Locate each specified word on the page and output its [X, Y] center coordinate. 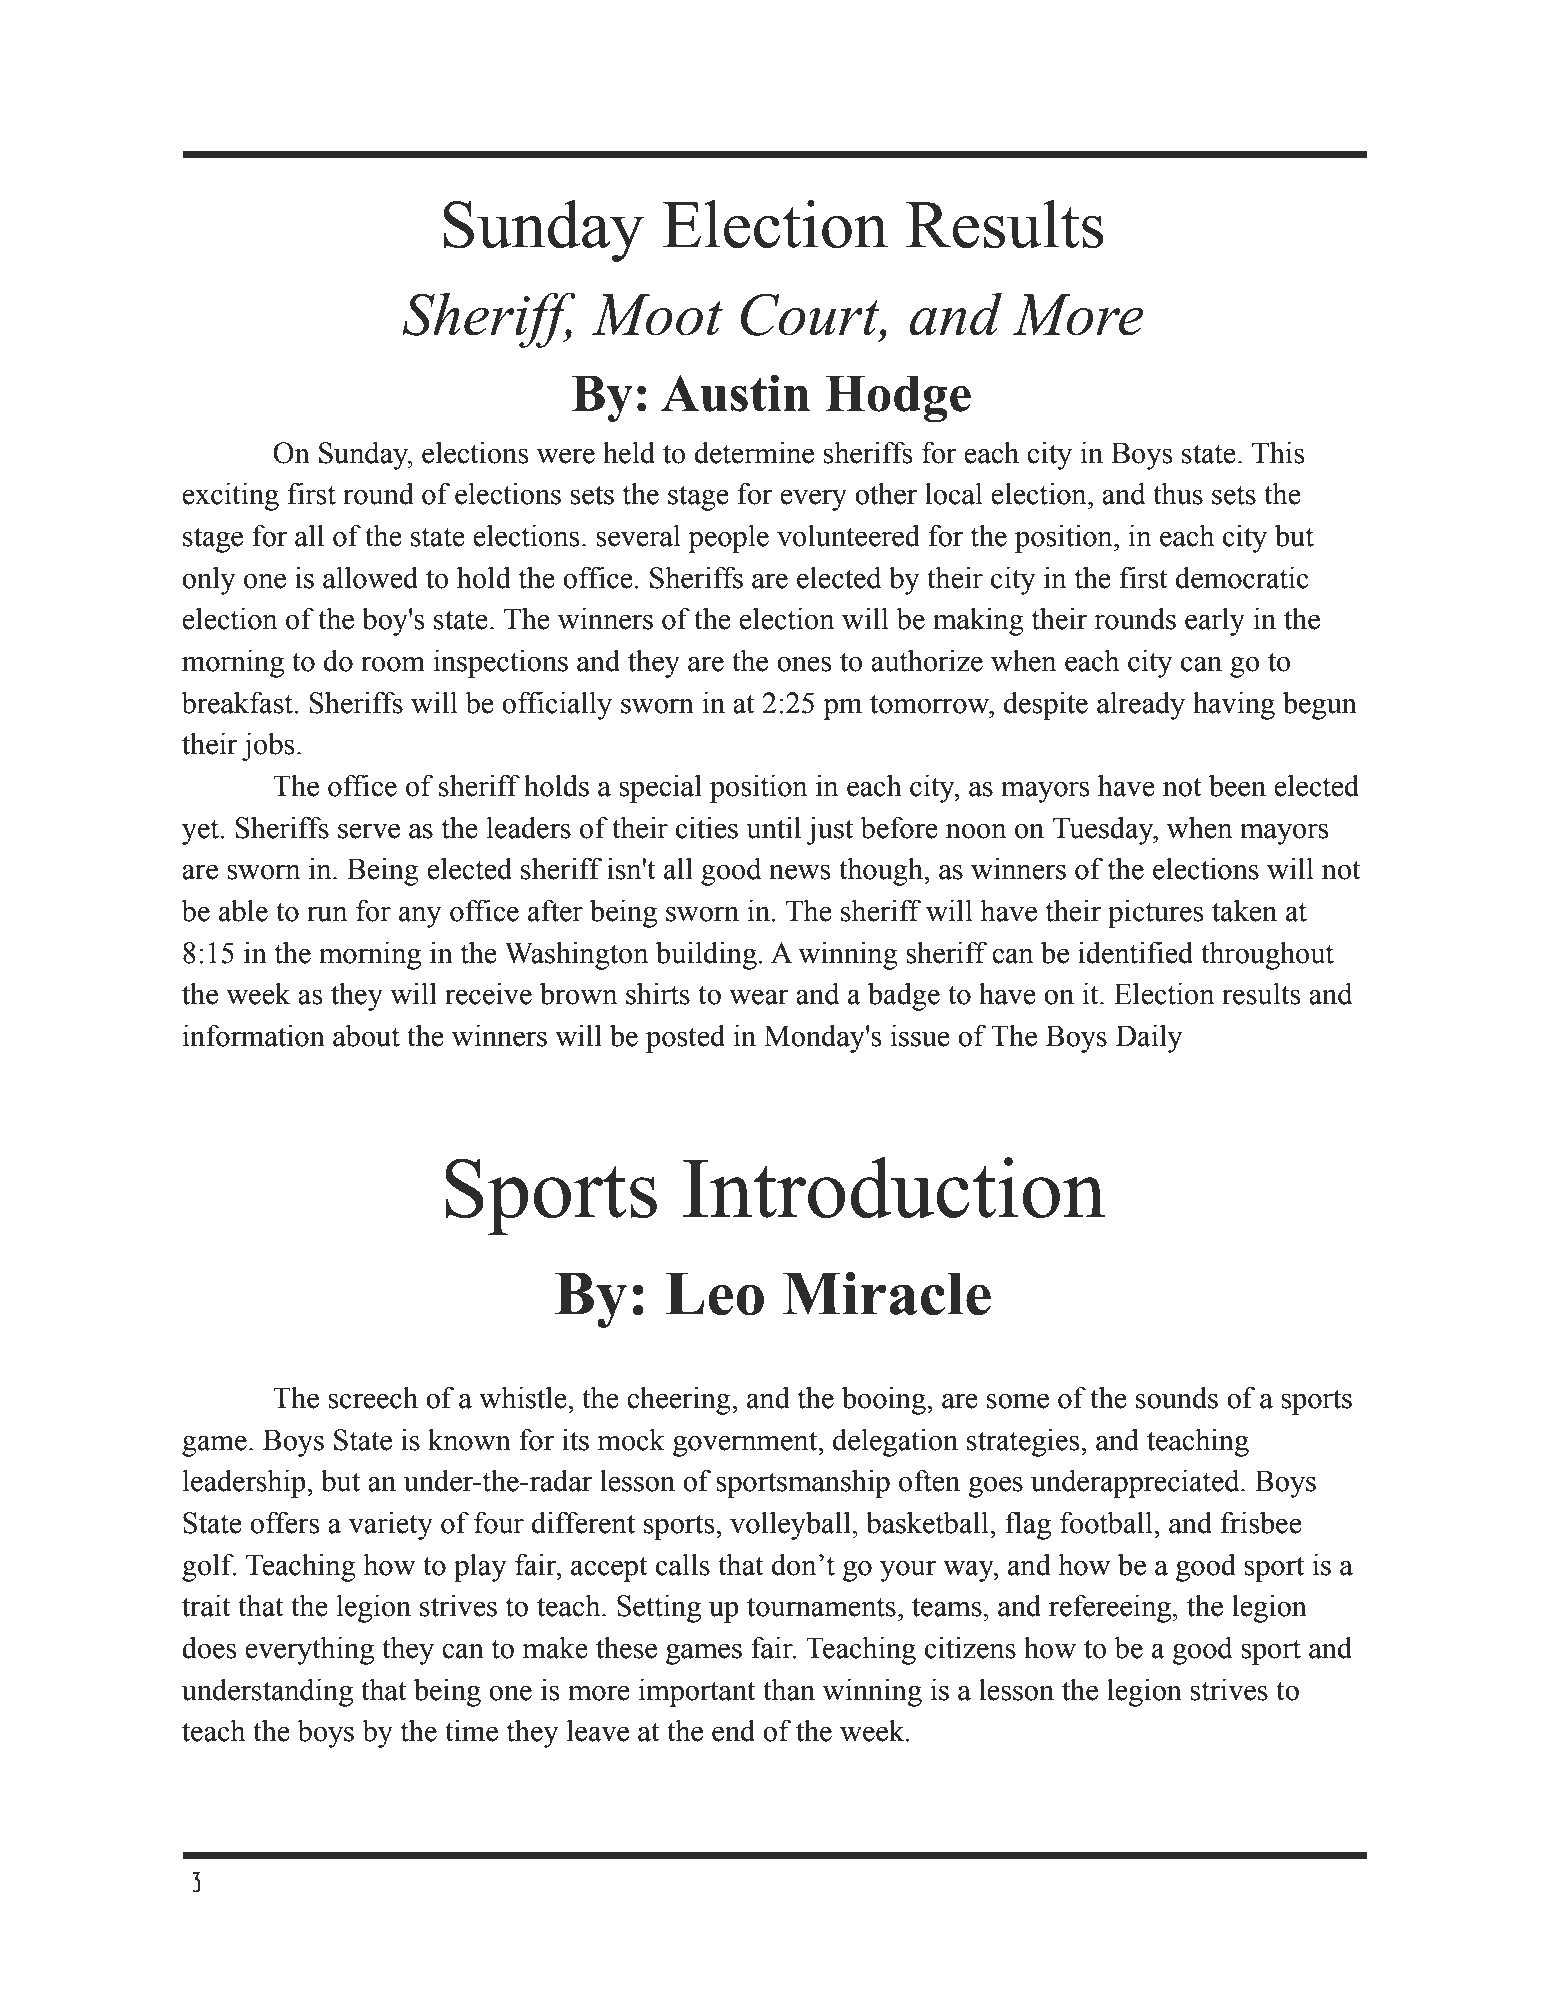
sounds [1177, 1397]
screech [373, 1397]
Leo [714, 1294]
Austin [735, 393]
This [1278, 452]
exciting [230, 496]
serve [369, 831]
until [773, 827]
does [209, 1647]
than [789, 1689]
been [1237, 785]
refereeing [1111, 1608]
